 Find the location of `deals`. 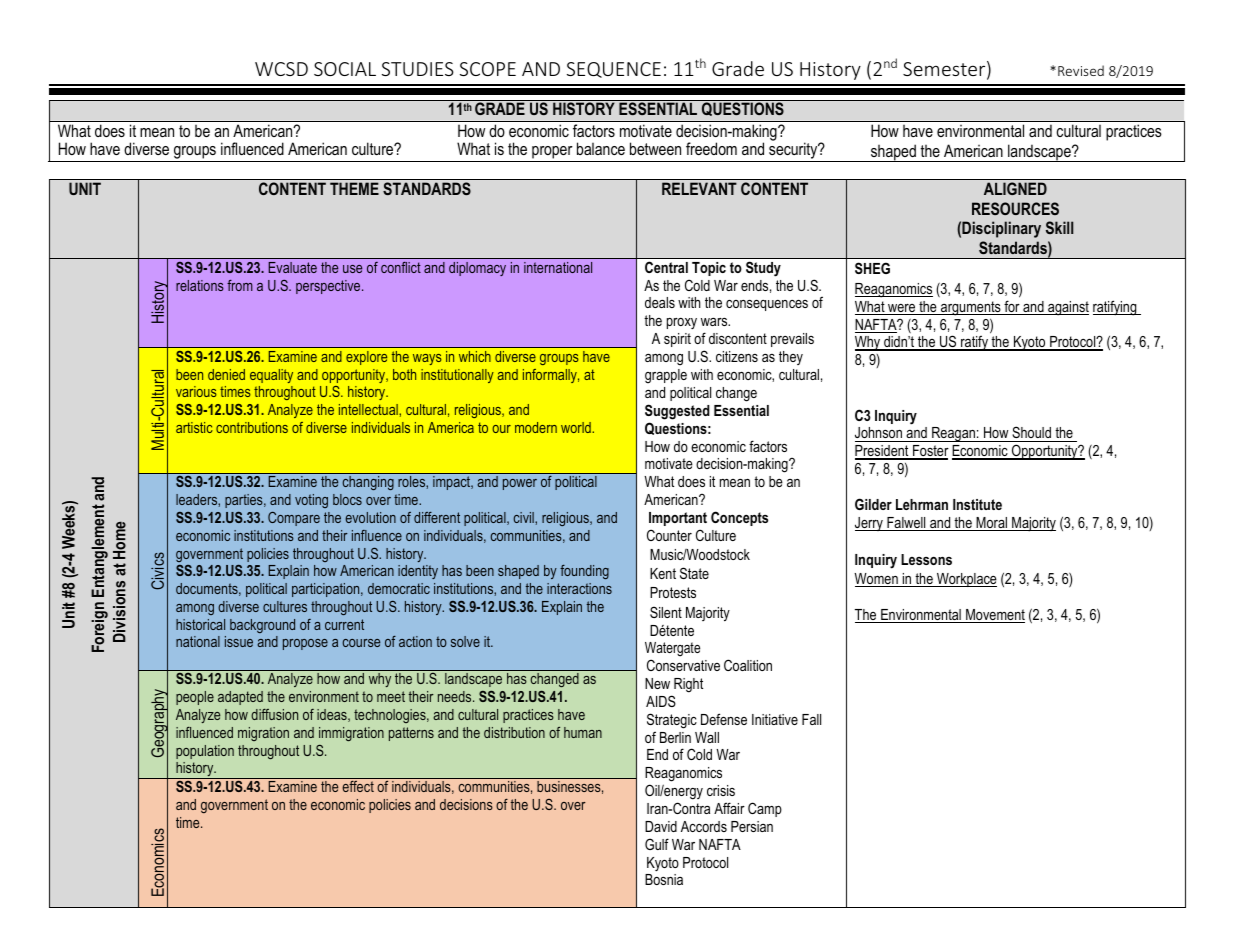

deals is located at coordinates (660, 302).
